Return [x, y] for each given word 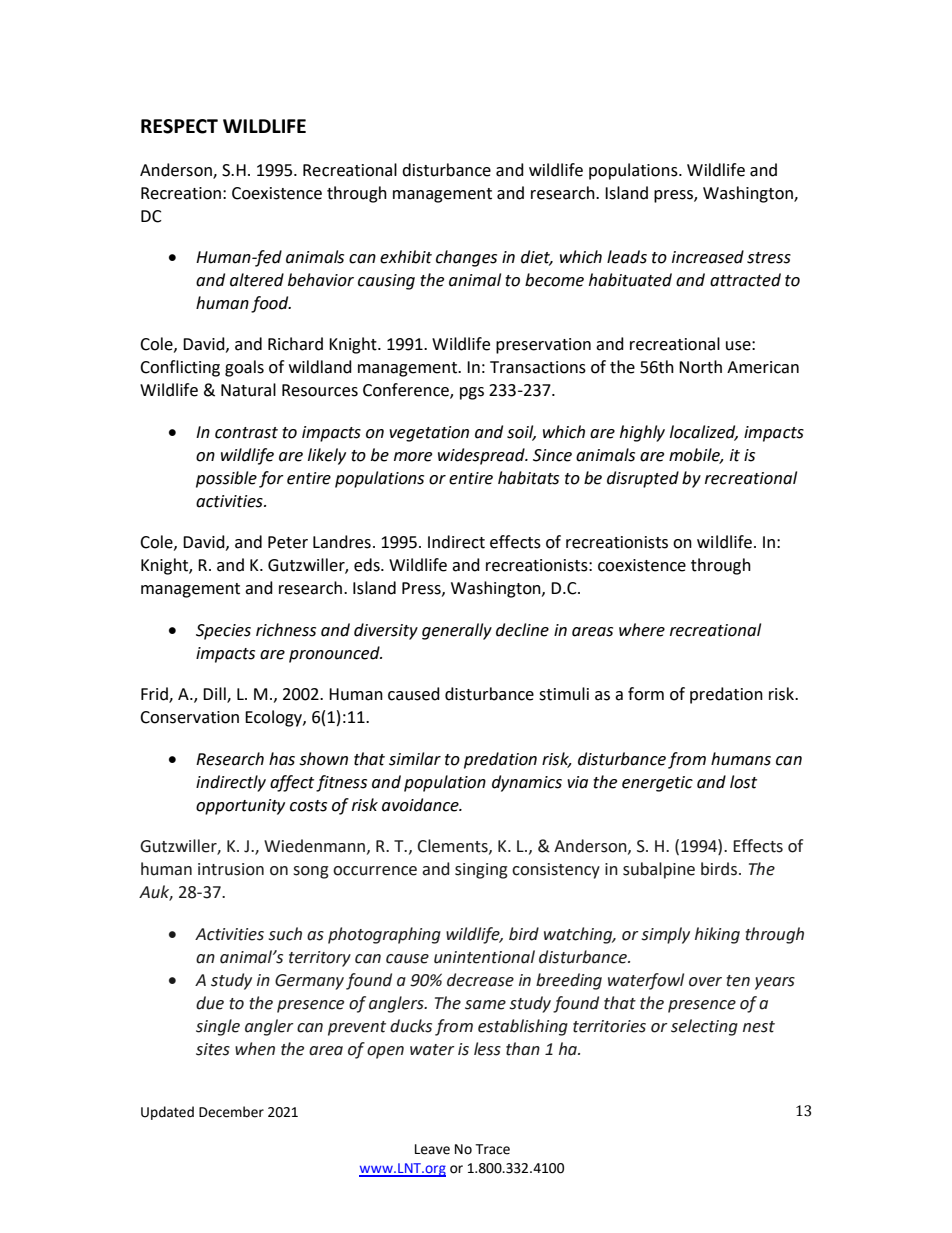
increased [708, 257]
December [231, 1112]
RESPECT [179, 126]
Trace [492, 1149]
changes [466, 258]
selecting [704, 1027]
